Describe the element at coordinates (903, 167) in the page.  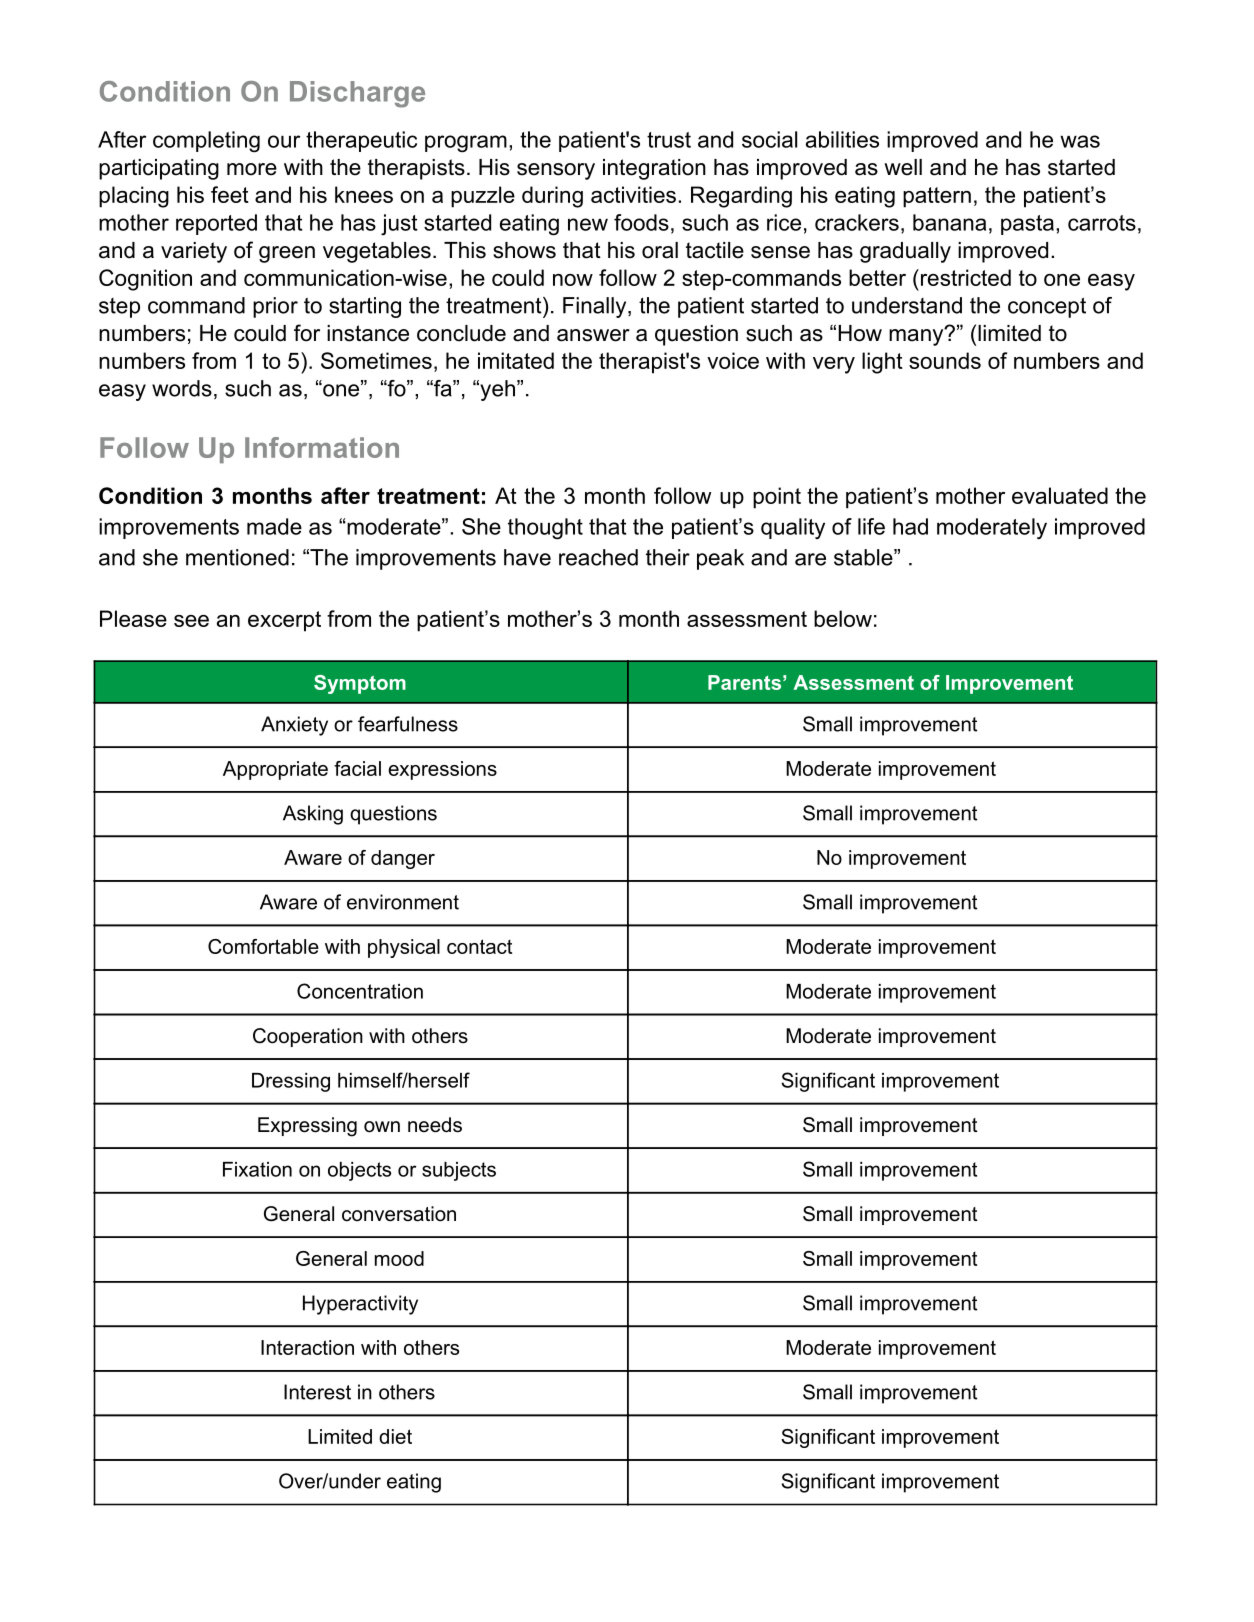
I see `well` at that location.
